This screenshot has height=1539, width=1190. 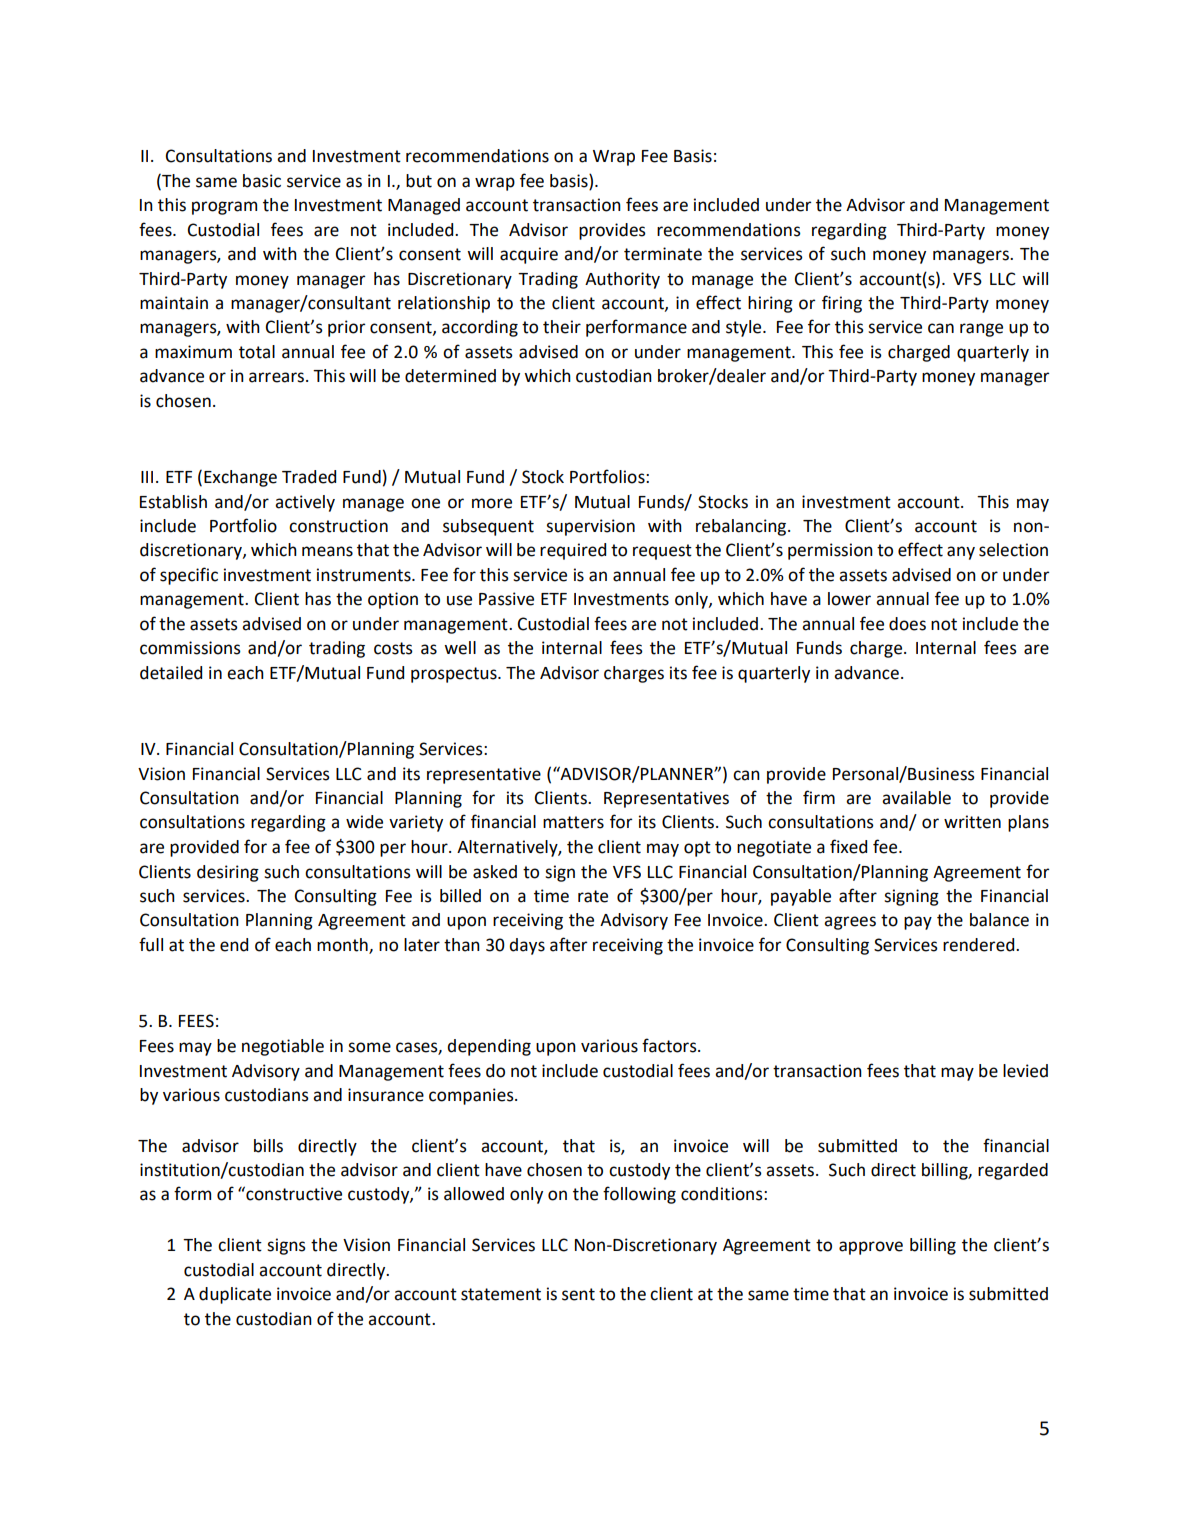 What do you see at coordinates (842, 304) in the screenshot?
I see `firing` at bounding box center [842, 304].
